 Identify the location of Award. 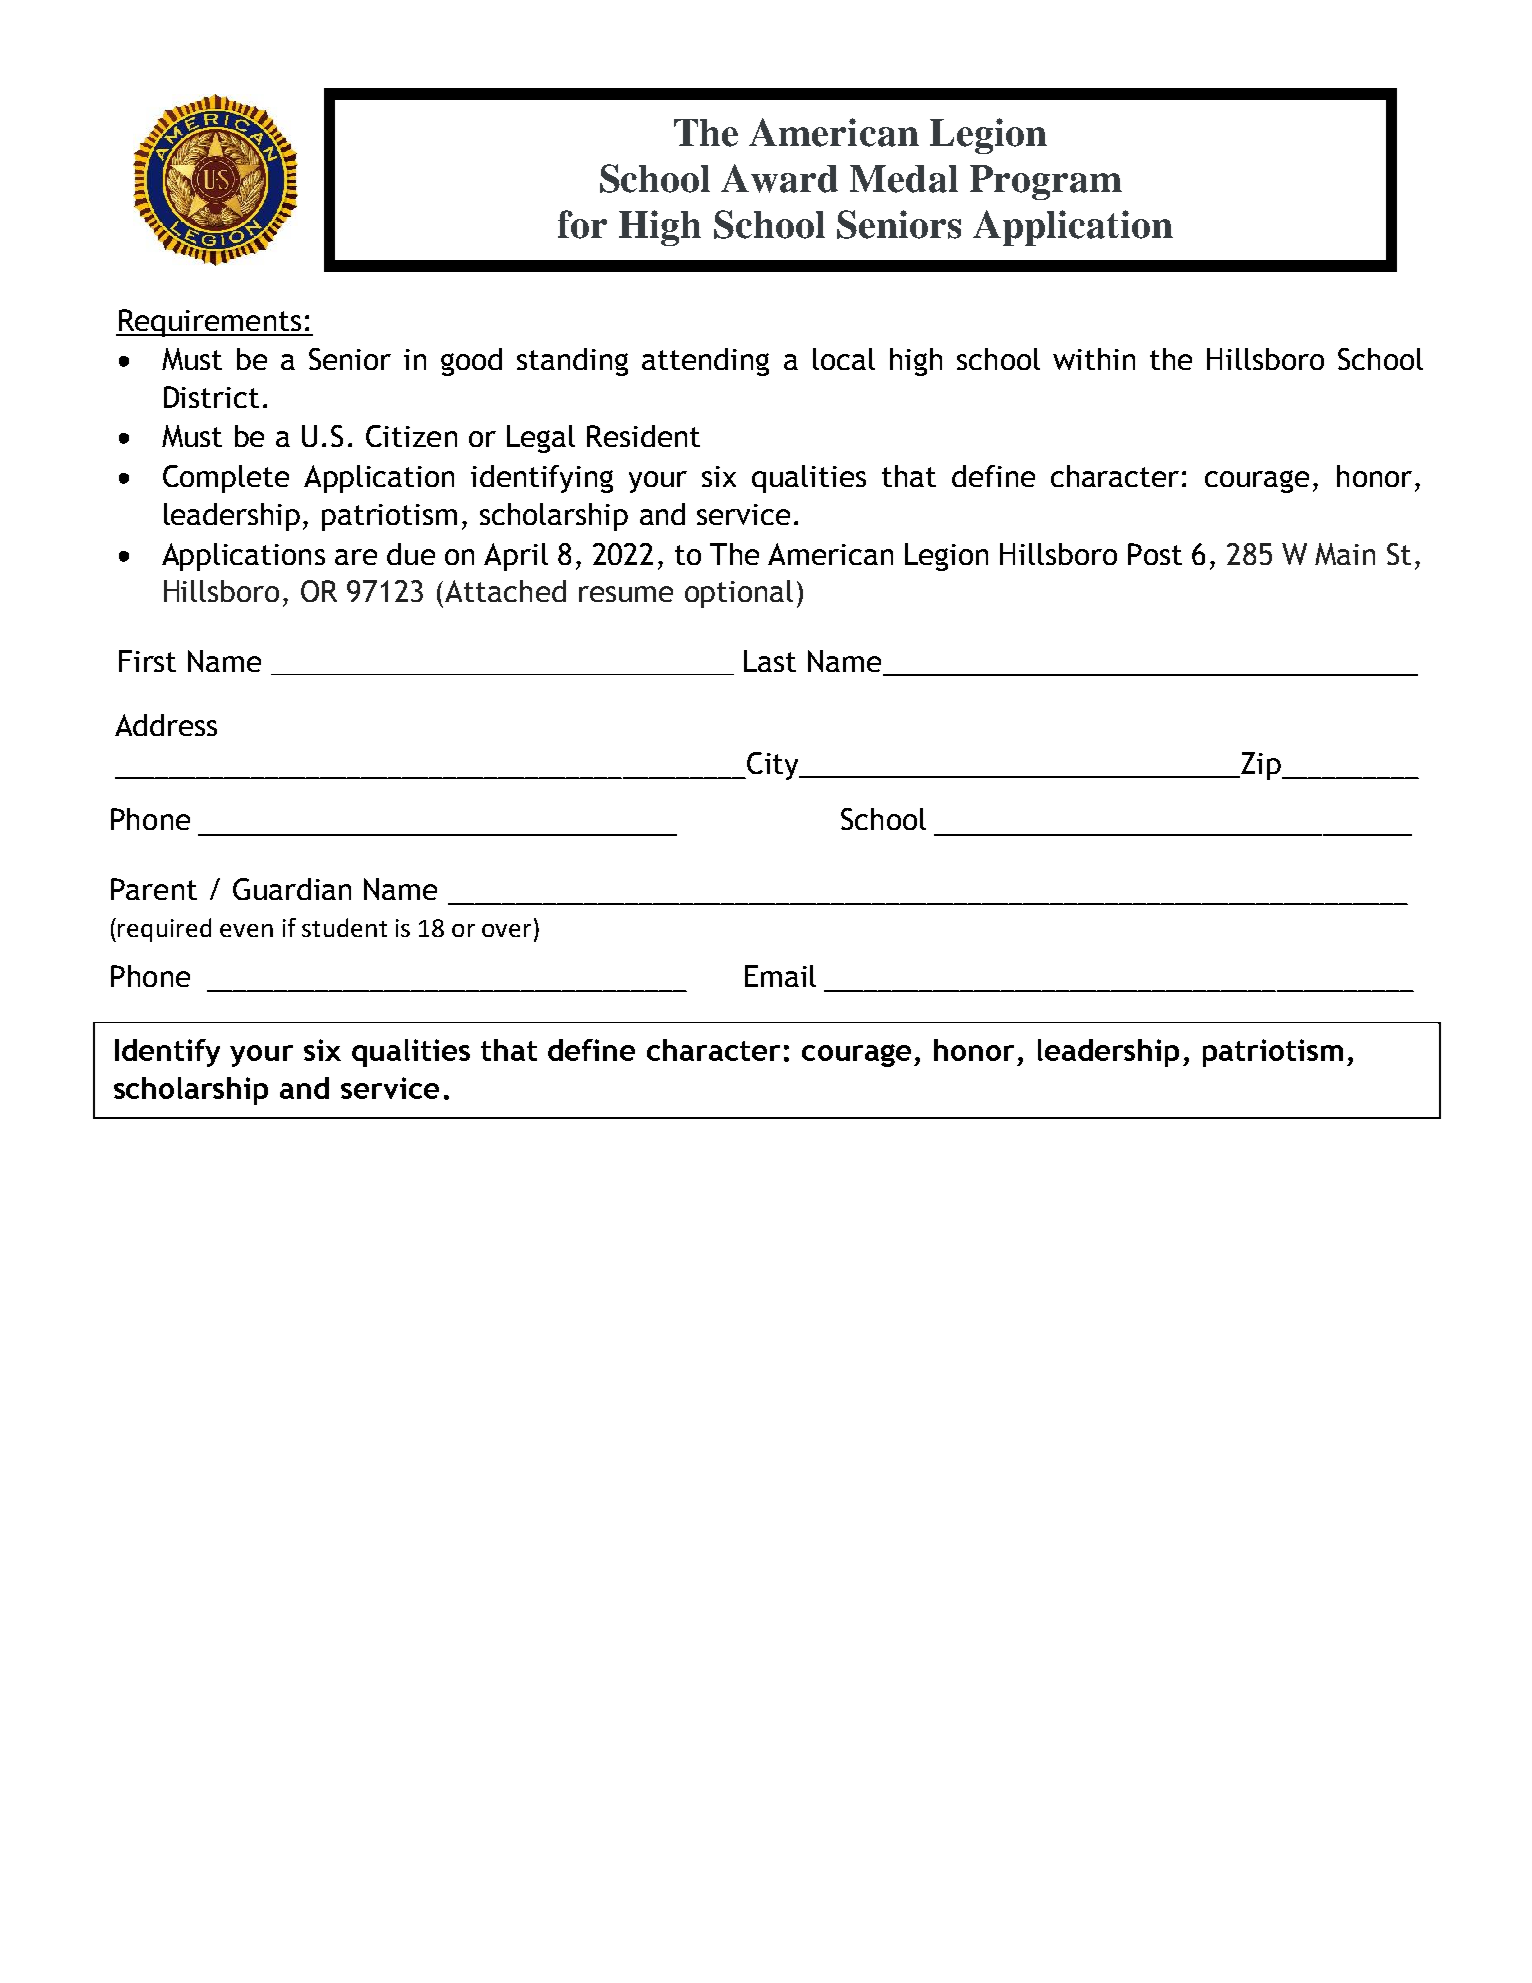
(779, 178).
